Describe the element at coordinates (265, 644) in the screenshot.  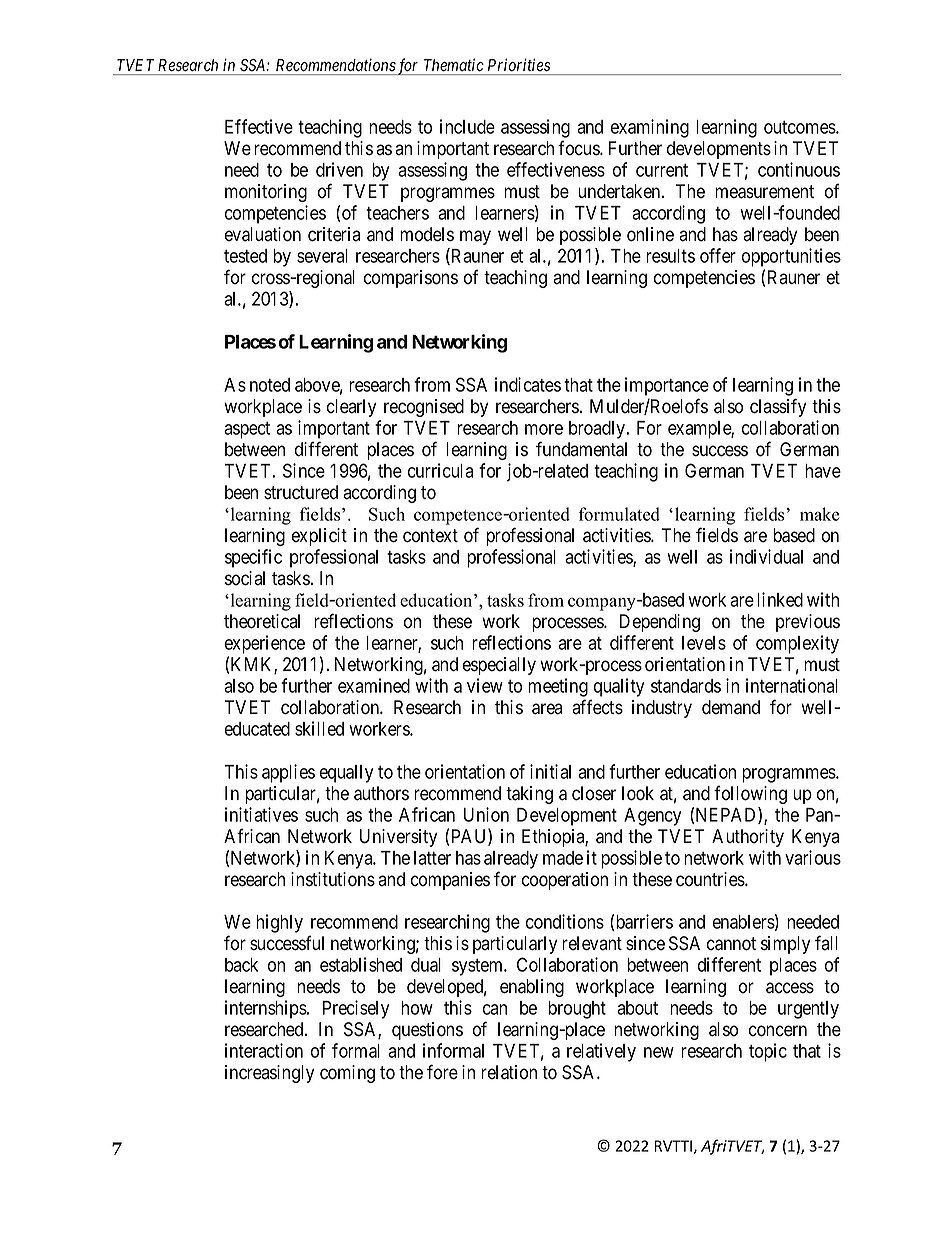
I see `experience` at that location.
